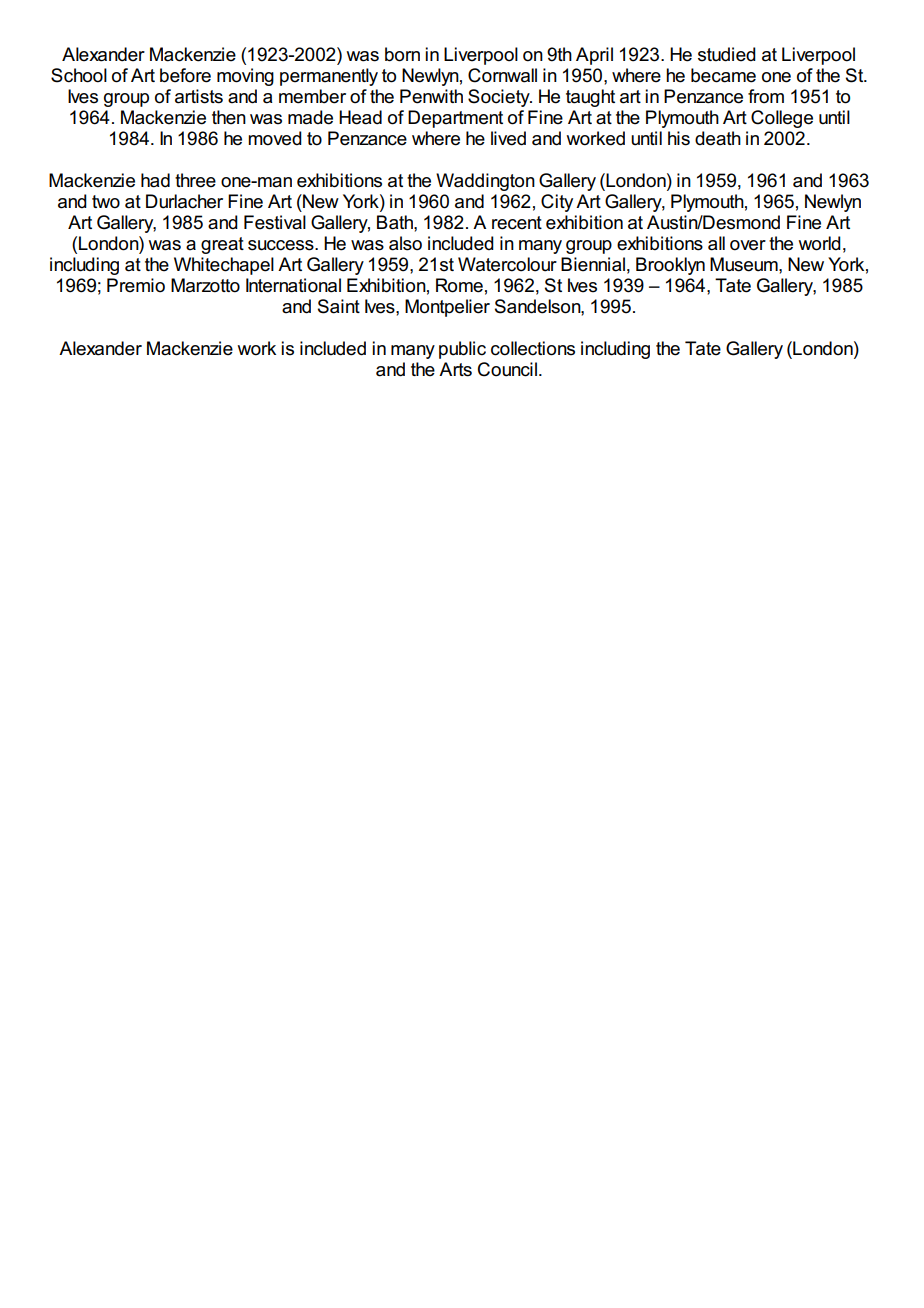 Image resolution: width=924 pixels, height=1308 pixels. I want to click on studied, so click(727, 54).
